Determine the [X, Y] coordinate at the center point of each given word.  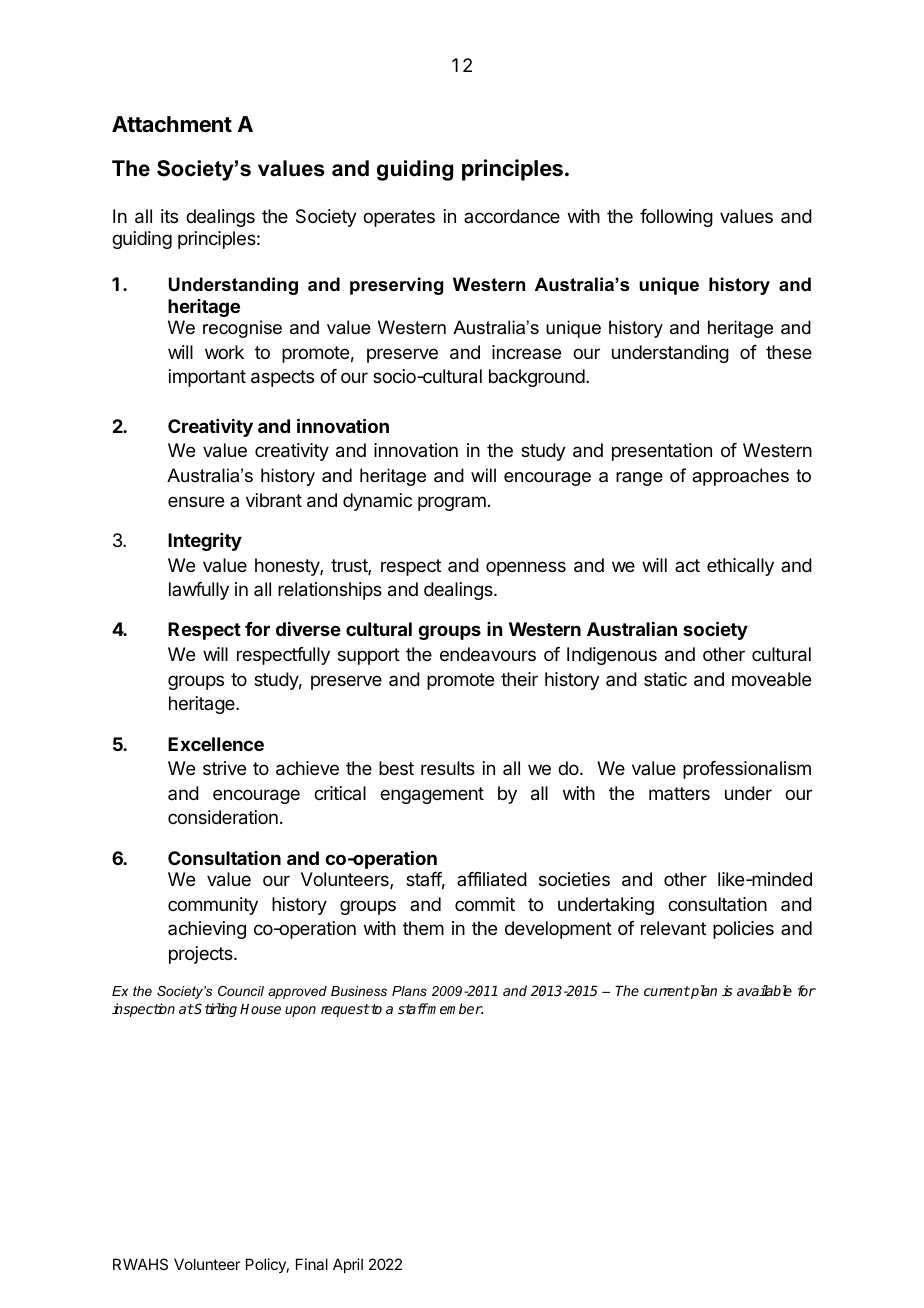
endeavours [488, 654]
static [665, 679]
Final [312, 1264]
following [676, 218]
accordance [512, 216]
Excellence [216, 744]
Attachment [172, 124]
